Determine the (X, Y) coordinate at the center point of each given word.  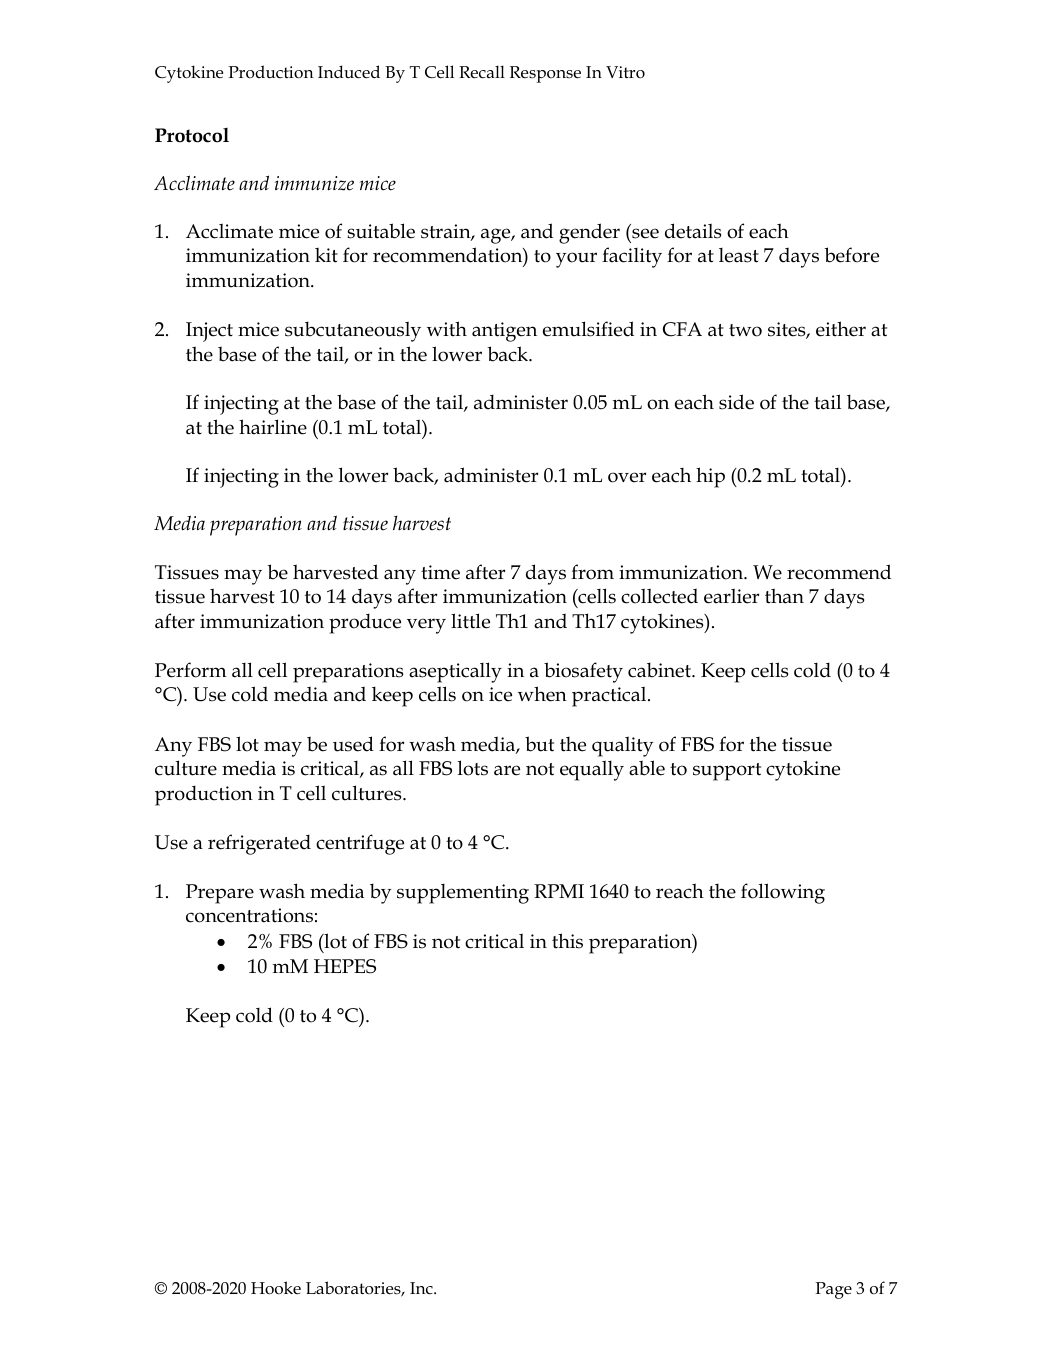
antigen (504, 332)
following (783, 893)
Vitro (625, 72)
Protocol (192, 135)
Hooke (276, 1288)
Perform (191, 670)
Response (545, 74)
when (542, 694)
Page (833, 1290)
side (736, 402)
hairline (273, 427)
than (784, 596)
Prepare (220, 894)
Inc (422, 1288)
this (567, 941)
